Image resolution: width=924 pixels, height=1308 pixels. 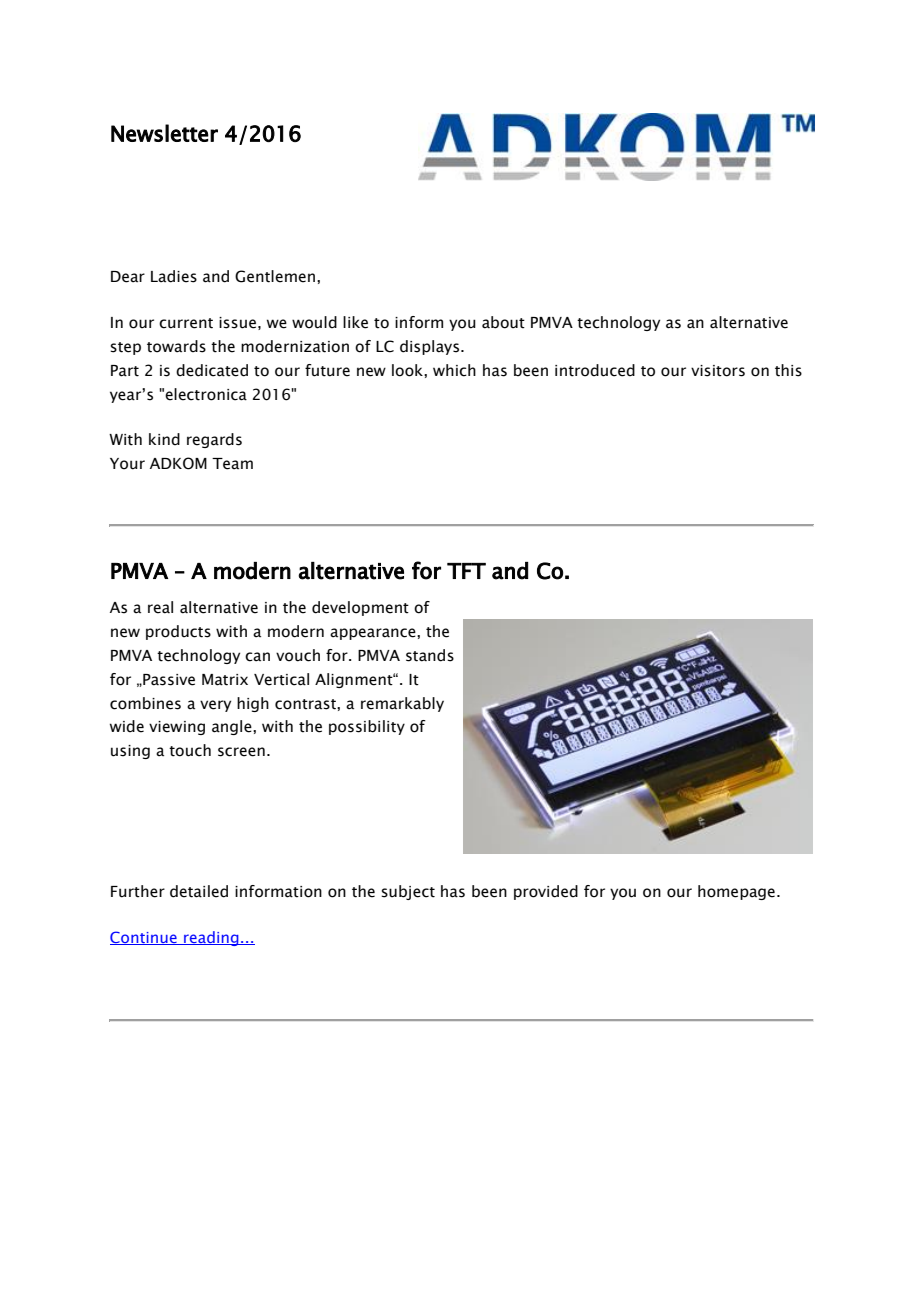 What do you see at coordinates (214, 440) in the screenshot?
I see `regards` at bounding box center [214, 440].
